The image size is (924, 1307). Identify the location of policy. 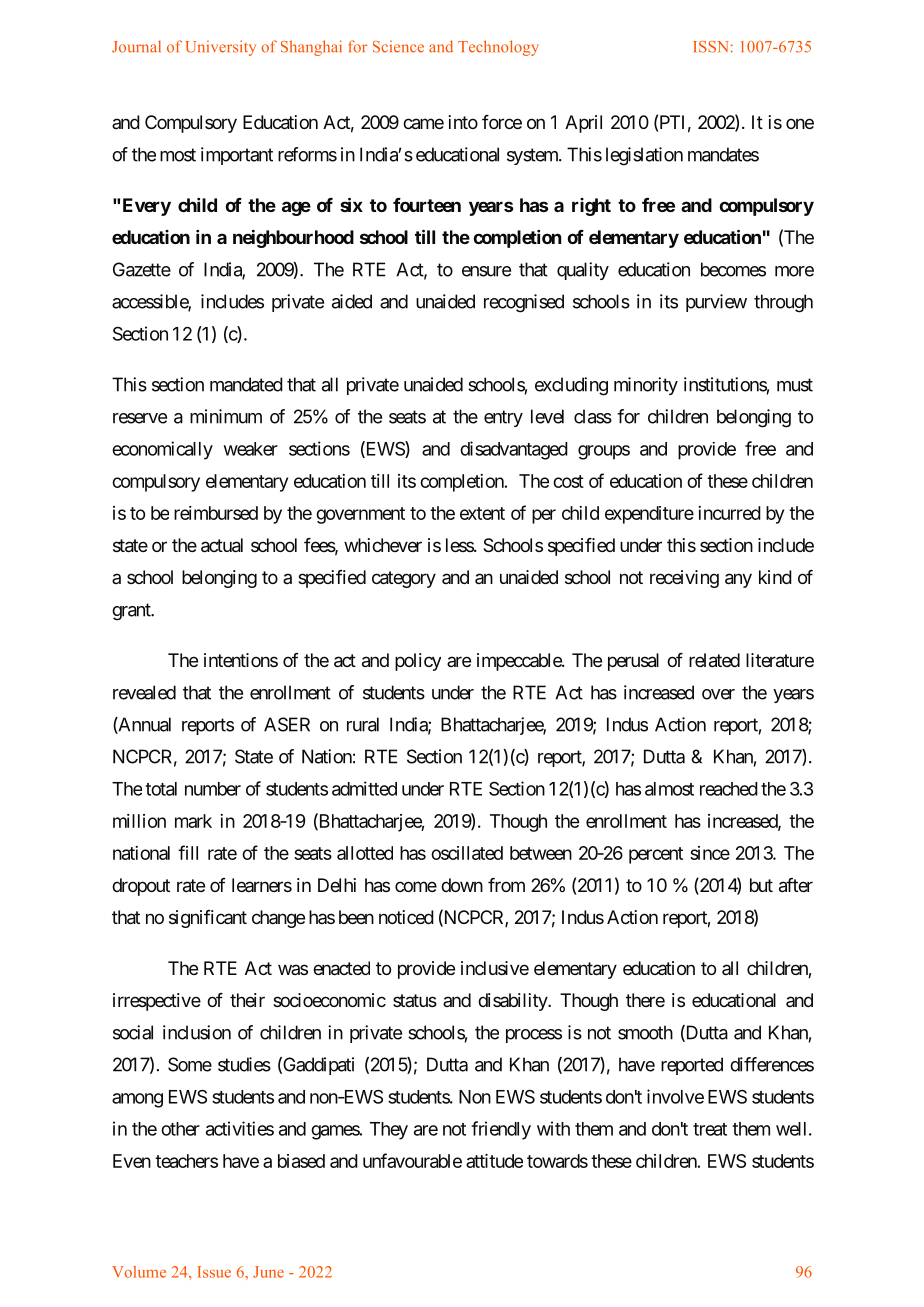
(418, 662).
